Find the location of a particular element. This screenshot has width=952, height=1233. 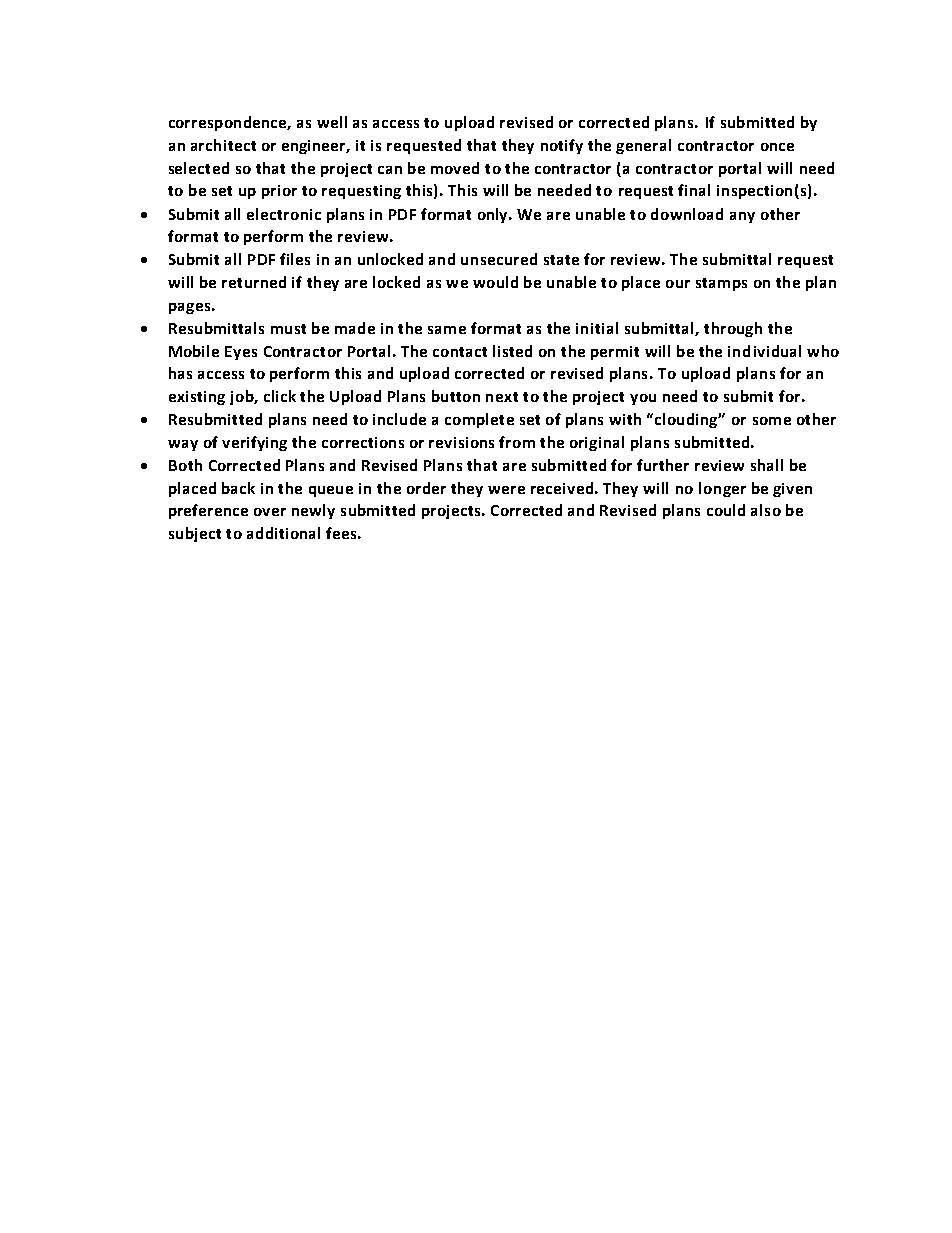

electronic is located at coordinates (284, 214).
